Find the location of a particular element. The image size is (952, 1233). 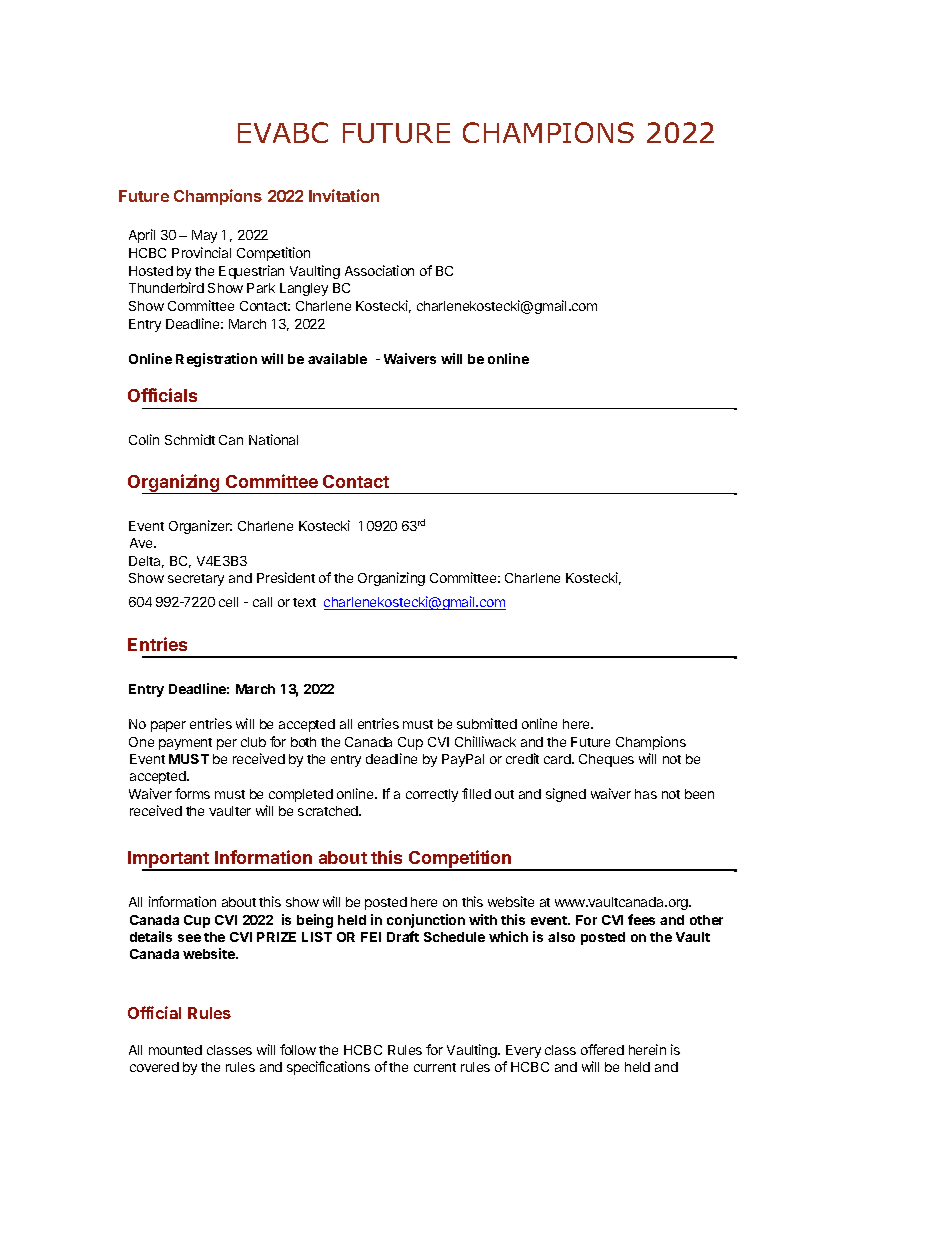

Important is located at coordinates (170, 861).
